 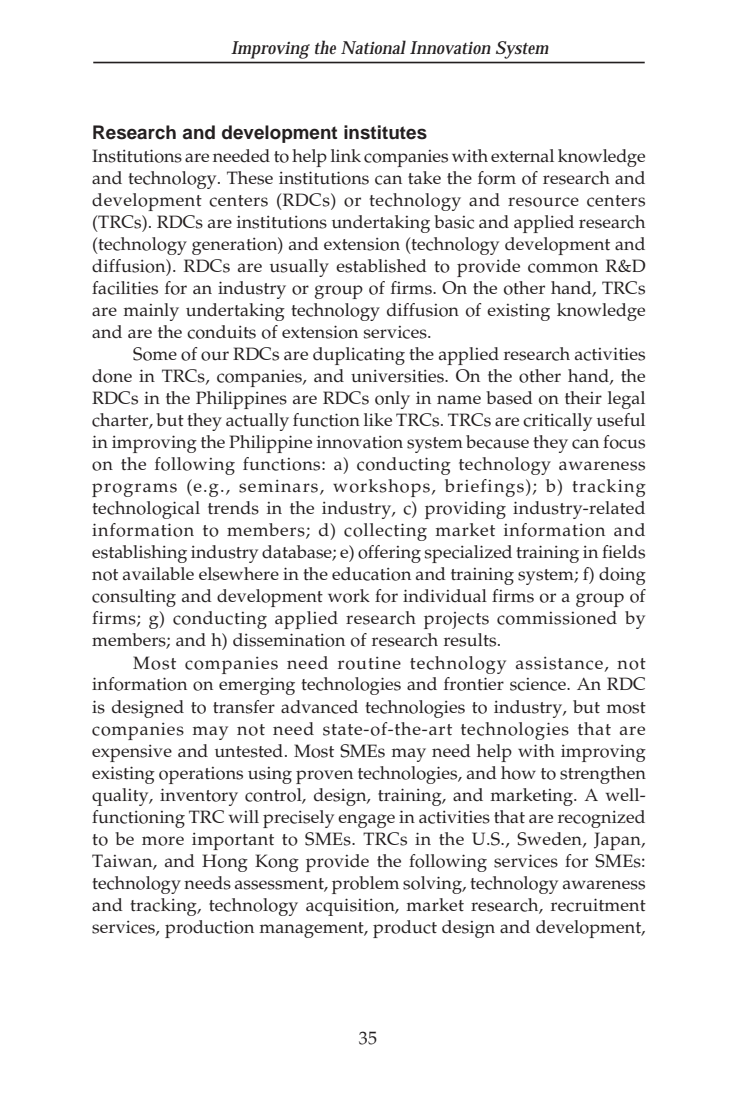 What do you see at coordinates (250, 178) in the document?
I see `These` at bounding box center [250, 178].
